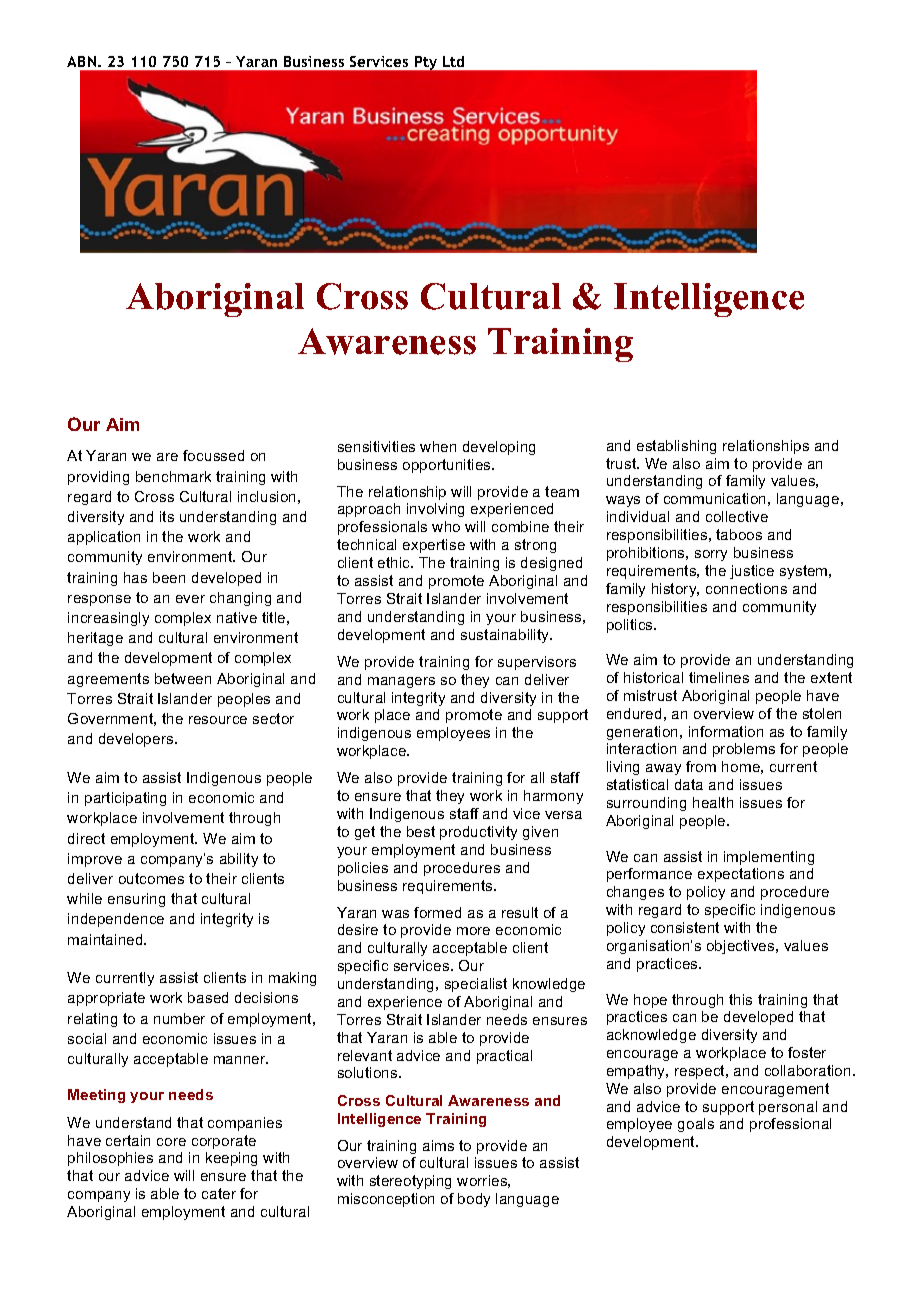 This page has height=1308, width=924. I want to click on participating, so click(125, 799).
